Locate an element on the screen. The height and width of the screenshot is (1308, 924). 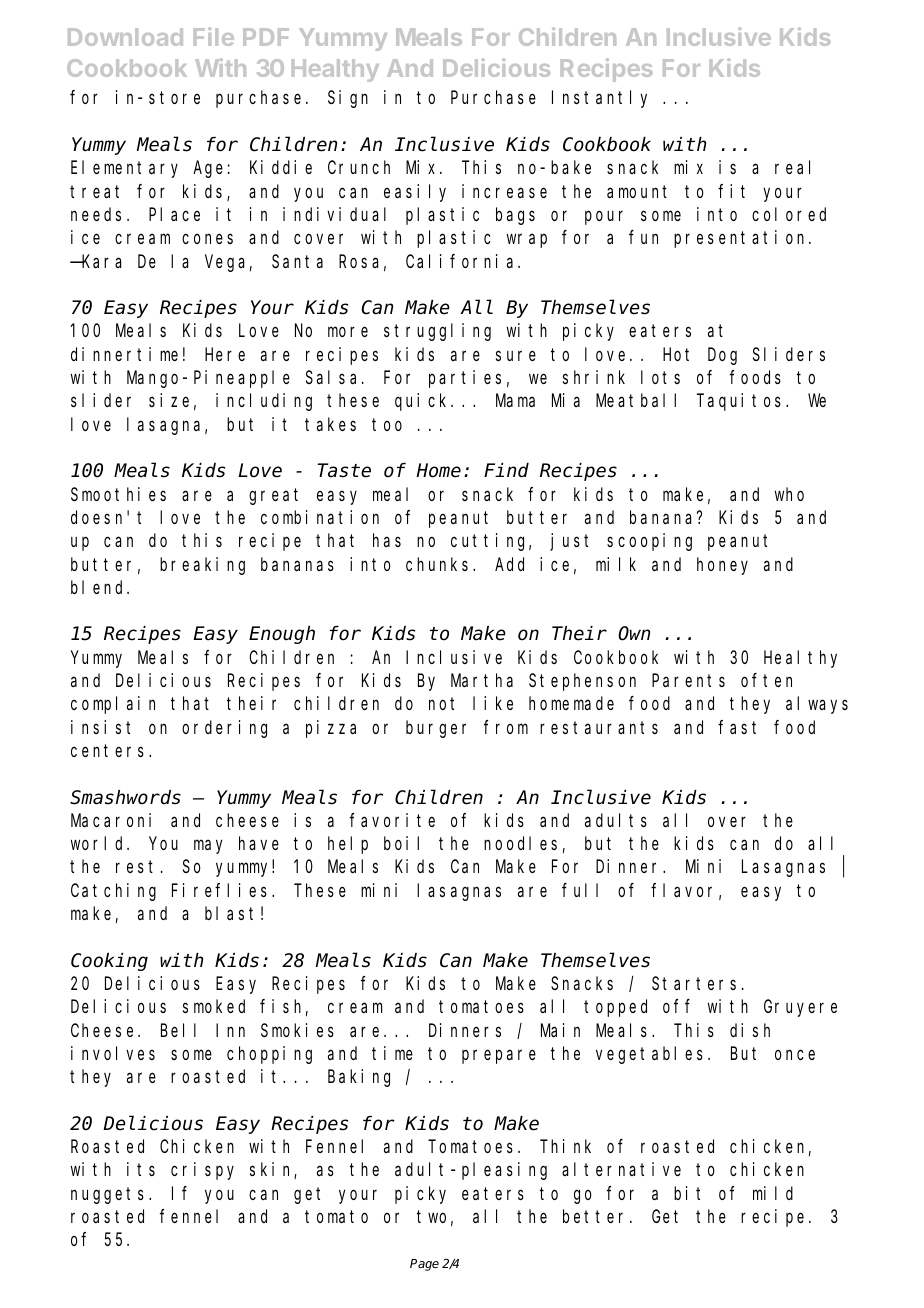
Enough is located at coordinates (282, 635).
